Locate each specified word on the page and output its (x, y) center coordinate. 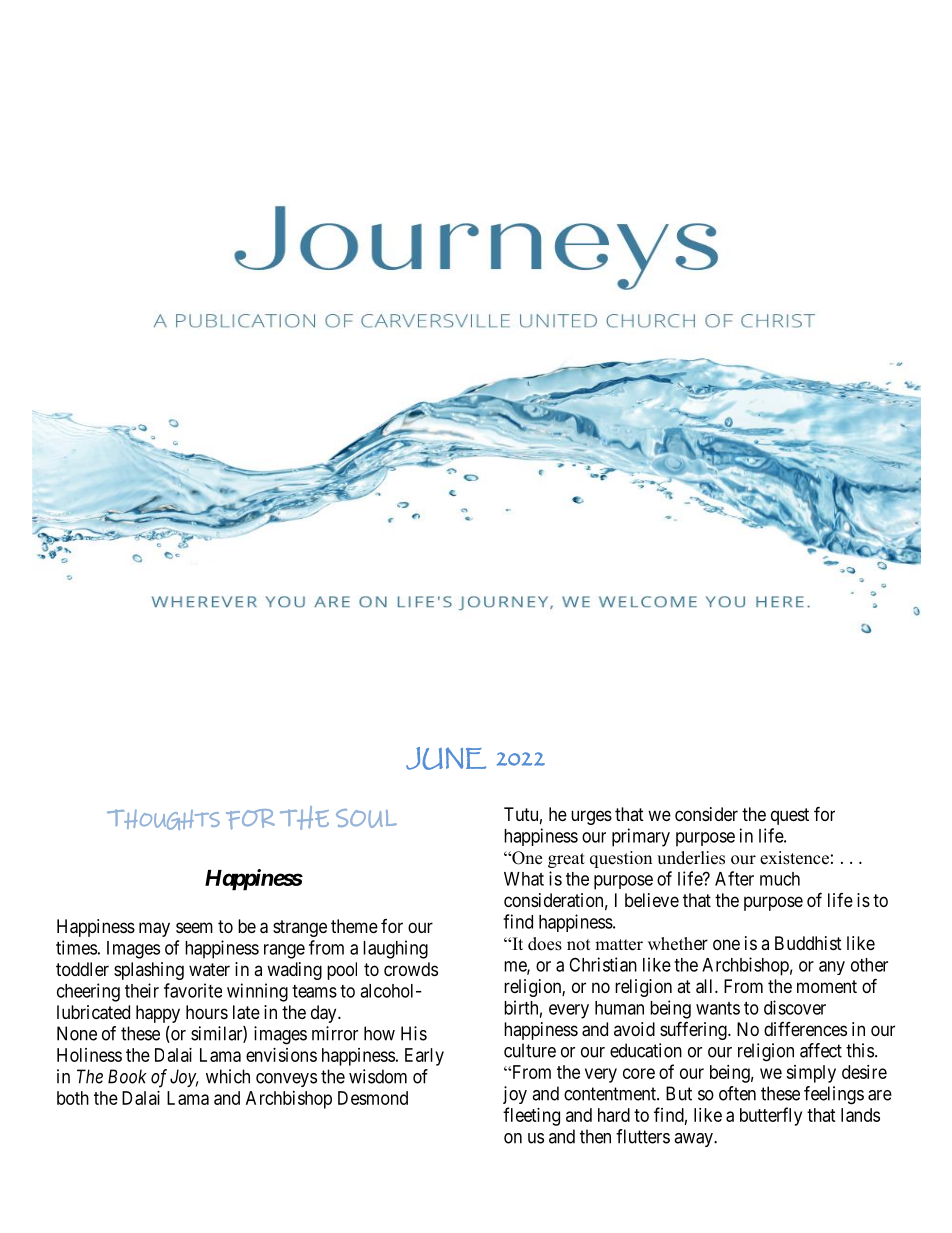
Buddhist (808, 943)
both (73, 1098)
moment (827, 986)
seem (194, 927)
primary (641, 837)
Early (424, 1057)
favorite (193, 990)
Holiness (89, 1055)
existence (794, 858)
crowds (411, 969)
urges (591, 817)
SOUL (366, 818)
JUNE (446, 758)
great (566, 860)
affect (821, 1050)
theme (354, 926)
